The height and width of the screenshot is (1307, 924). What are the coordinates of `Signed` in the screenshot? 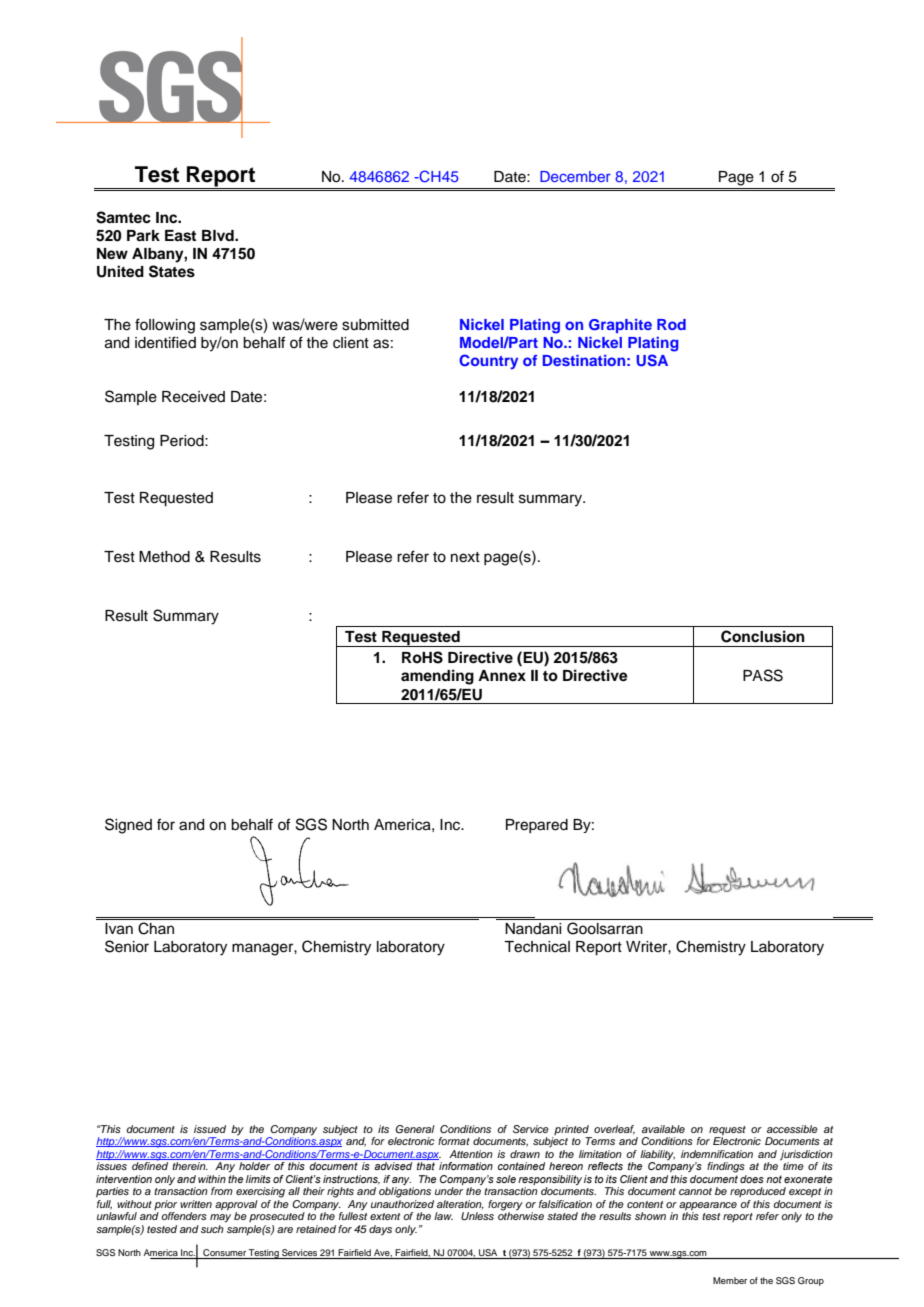 It's located at (128, 826).
